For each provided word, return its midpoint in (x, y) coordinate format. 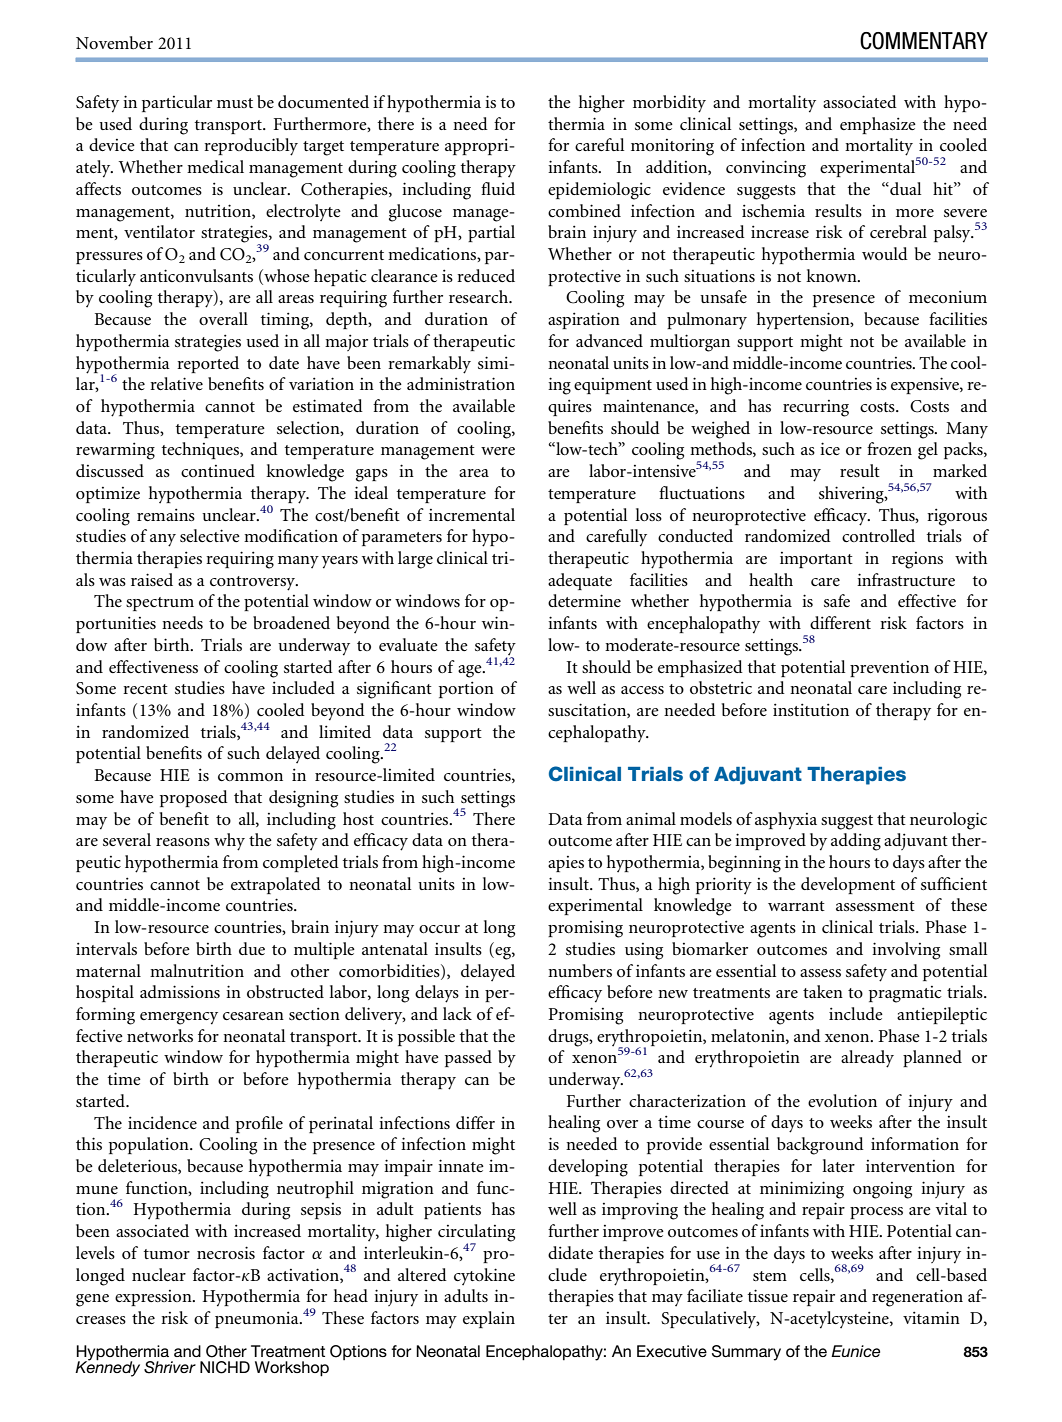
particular (177, 103)
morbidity (669, 104)
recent (145, 689)
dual (904, 188)
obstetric (721, 687)
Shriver (170, 1367)
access (642, 690)
